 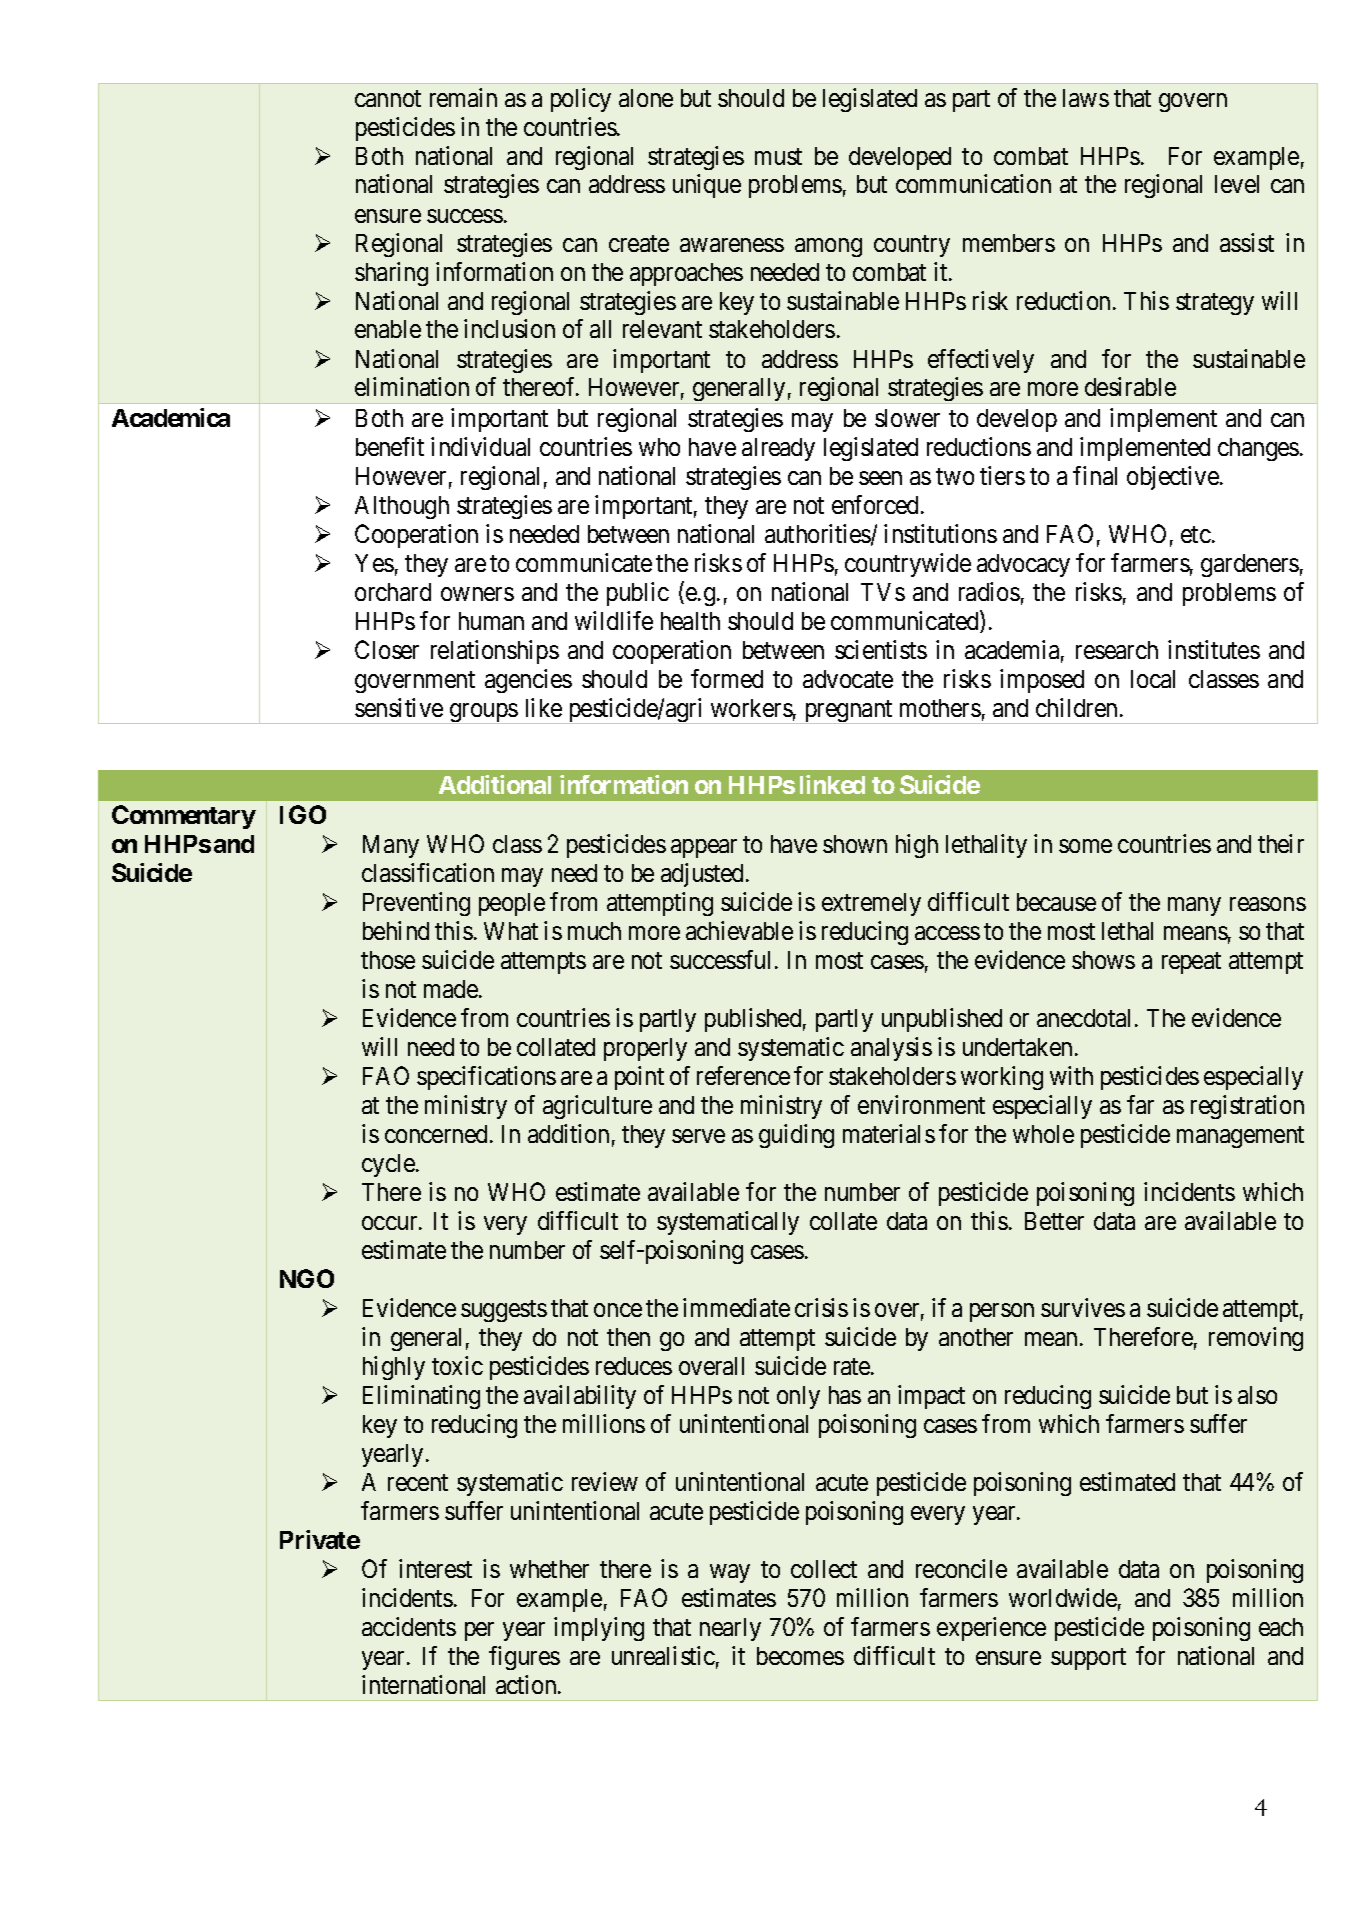 I want to click on must, so click(x=778, y=156).
